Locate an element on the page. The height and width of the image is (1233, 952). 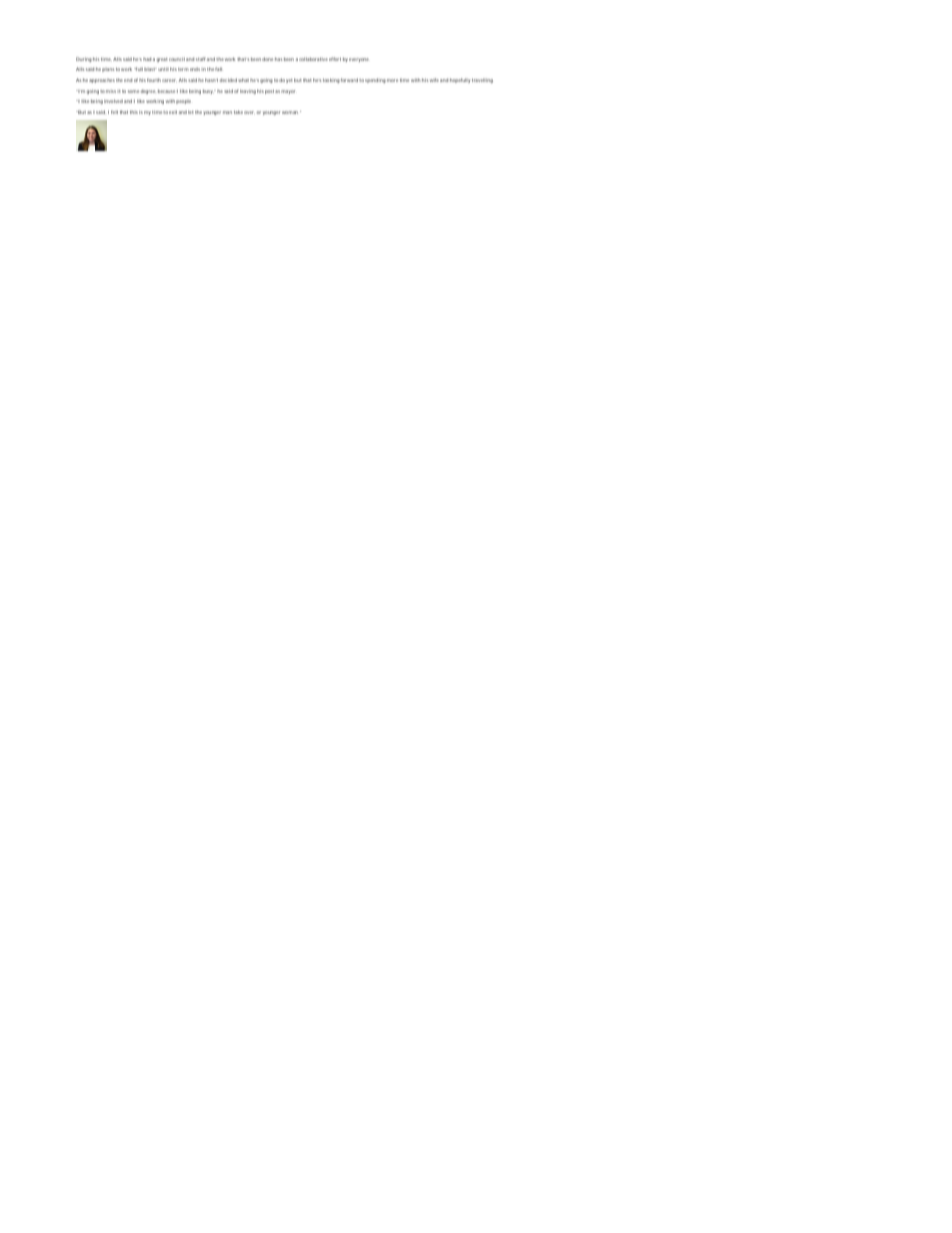
everyone is located at coordinates (359, 60).
